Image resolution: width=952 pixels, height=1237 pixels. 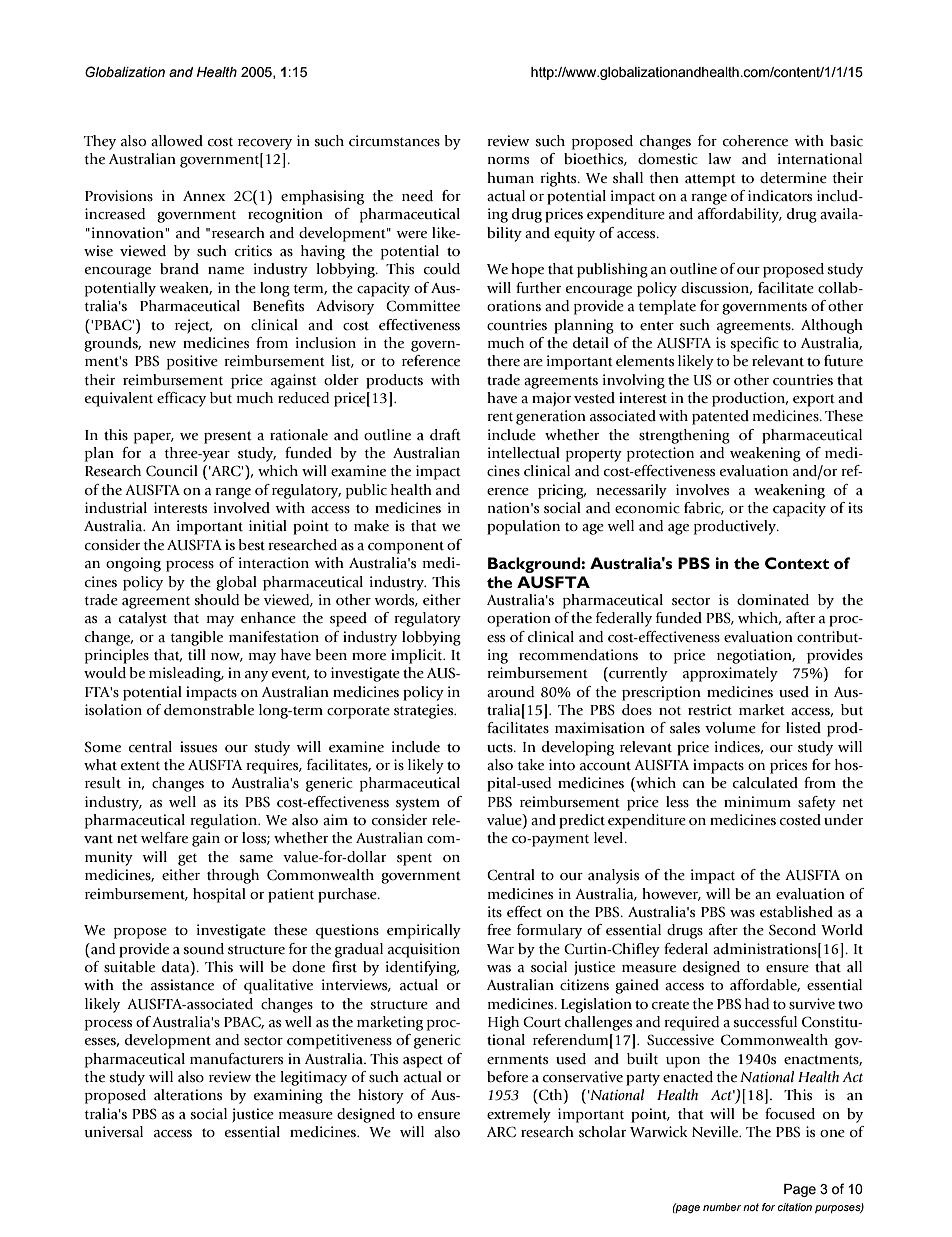 What do you see at coordinates (795, 1207) in the screenshot?
I see `citation` at bounding box center [795, 1207].
